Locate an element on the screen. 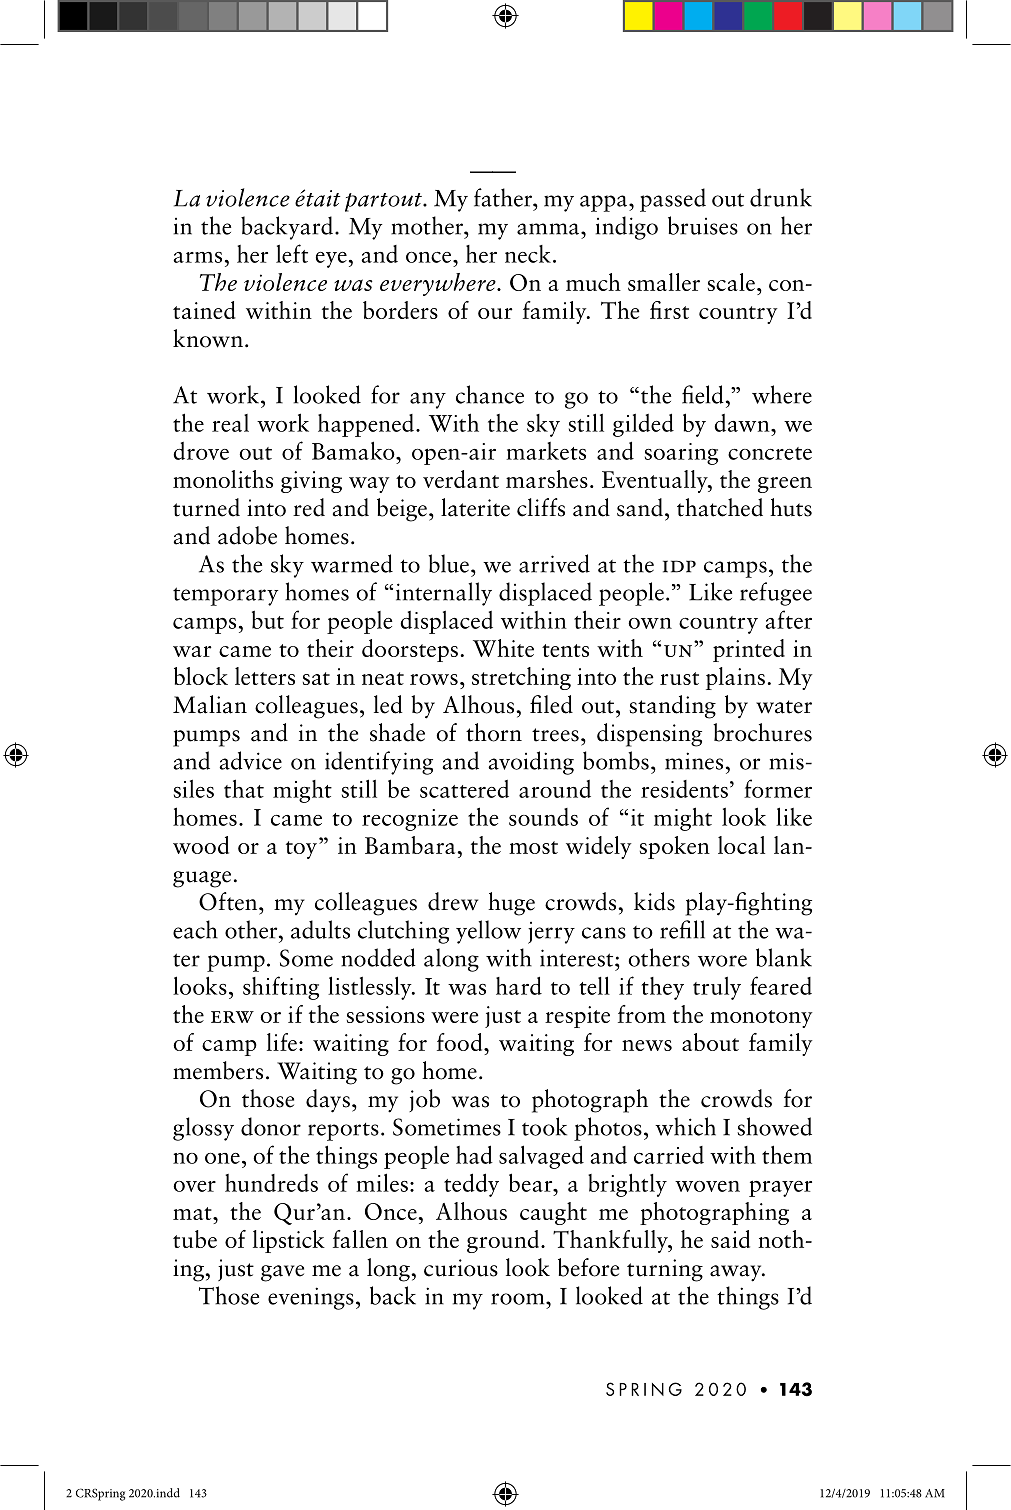  hard is located at coordinates (519, 985).
